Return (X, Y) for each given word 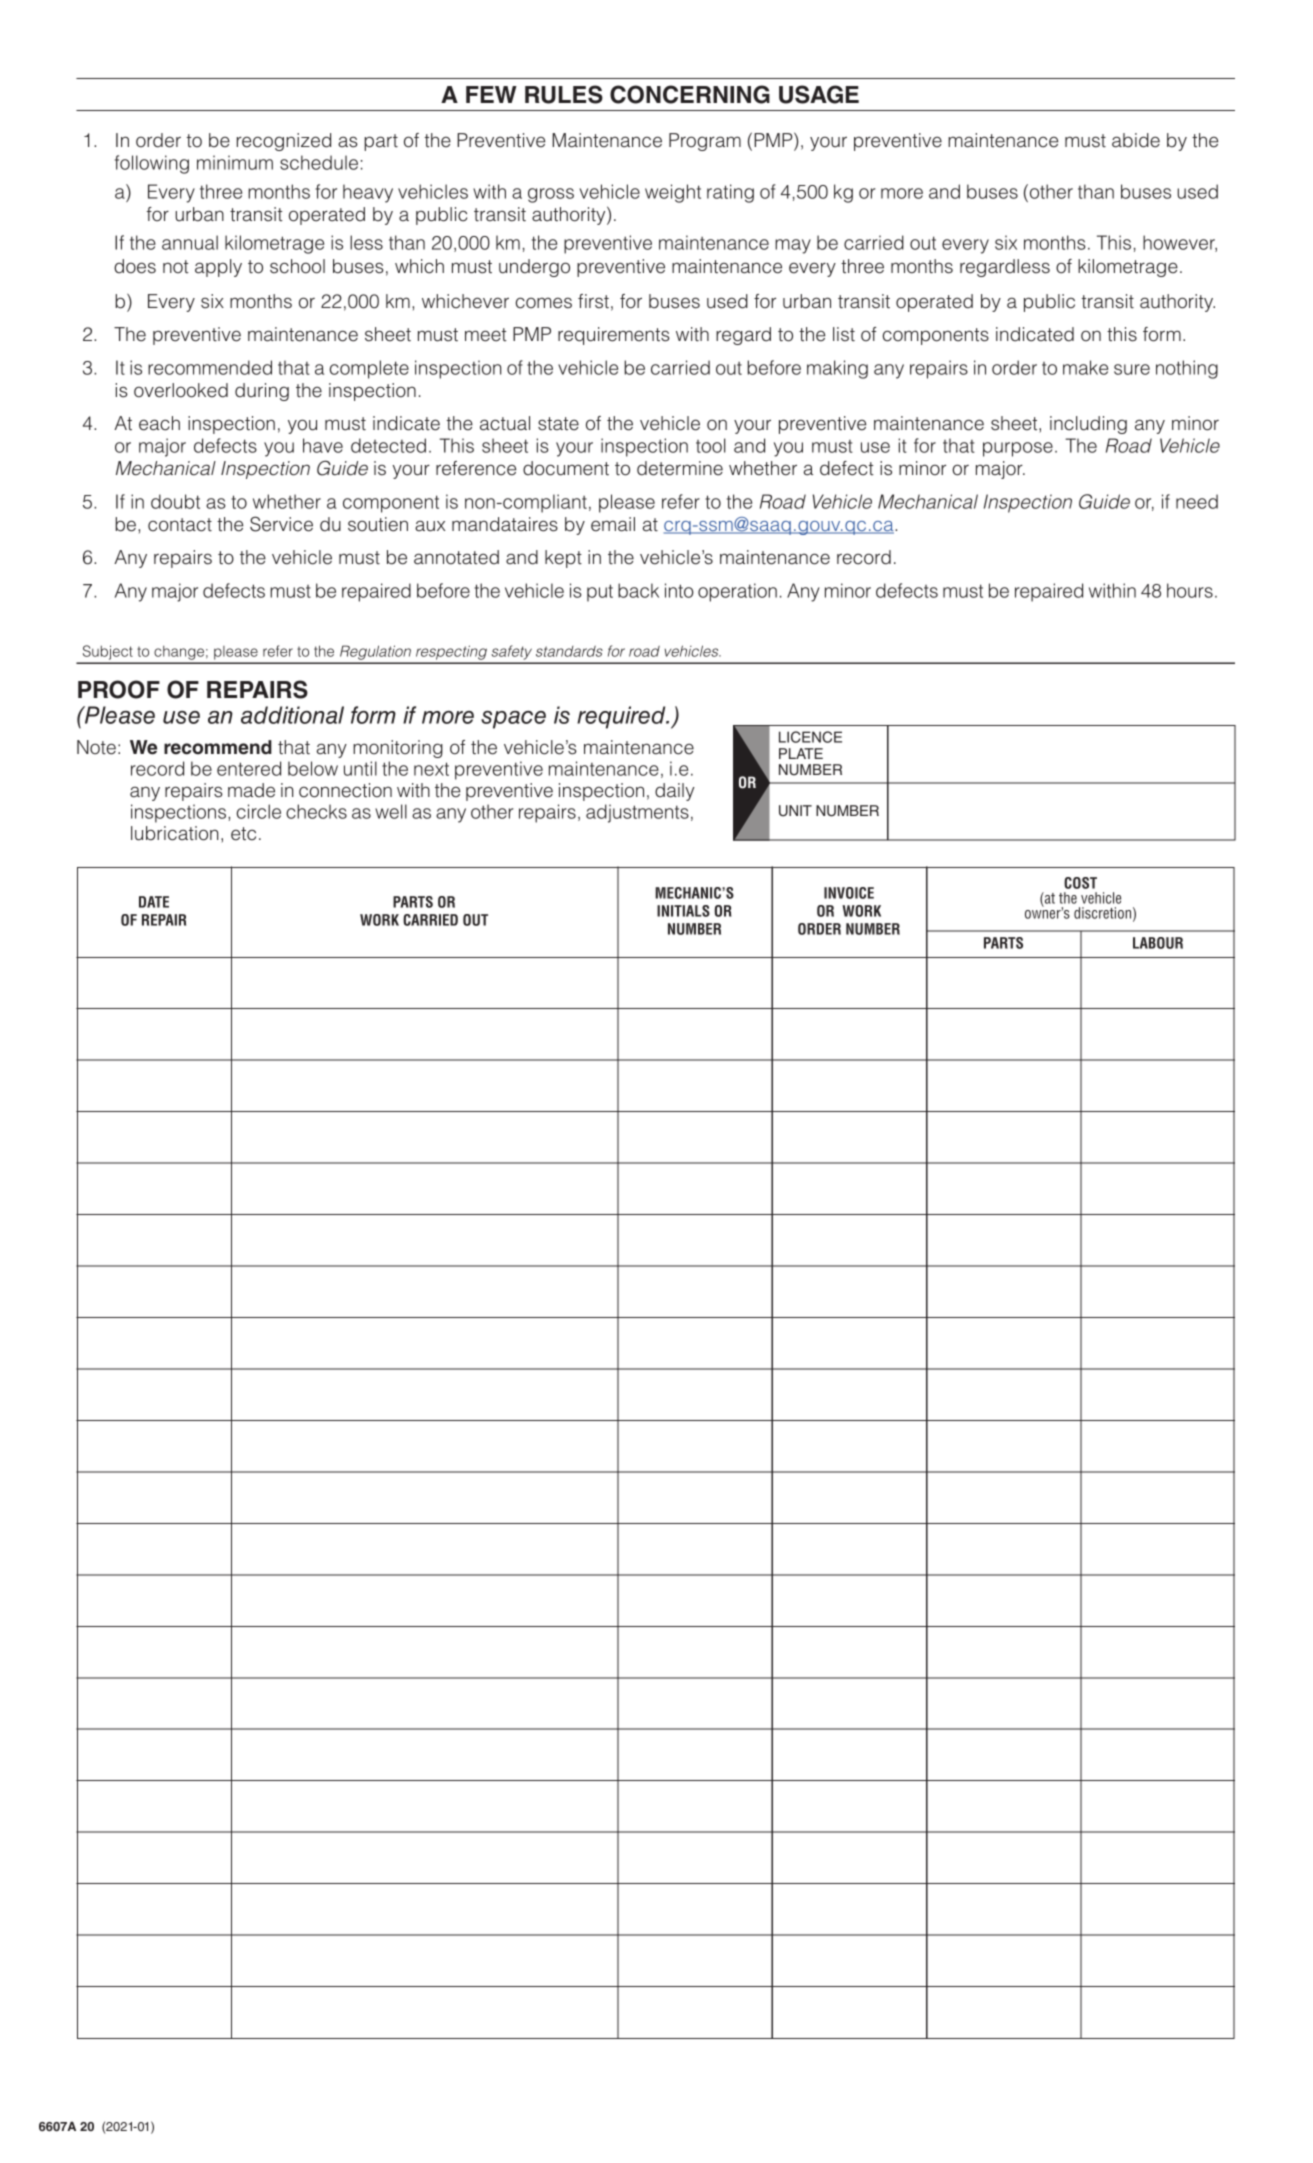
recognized (284, 142)
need (1197, 501)
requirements (614, 336)
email (613, 524)
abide (1136, 140)
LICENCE (810, 737)
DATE (154, 902)
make (1085, 367)
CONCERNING (690, 94)
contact (180, 525)
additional (292, 715)
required (622, 717)
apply (218, 268)
